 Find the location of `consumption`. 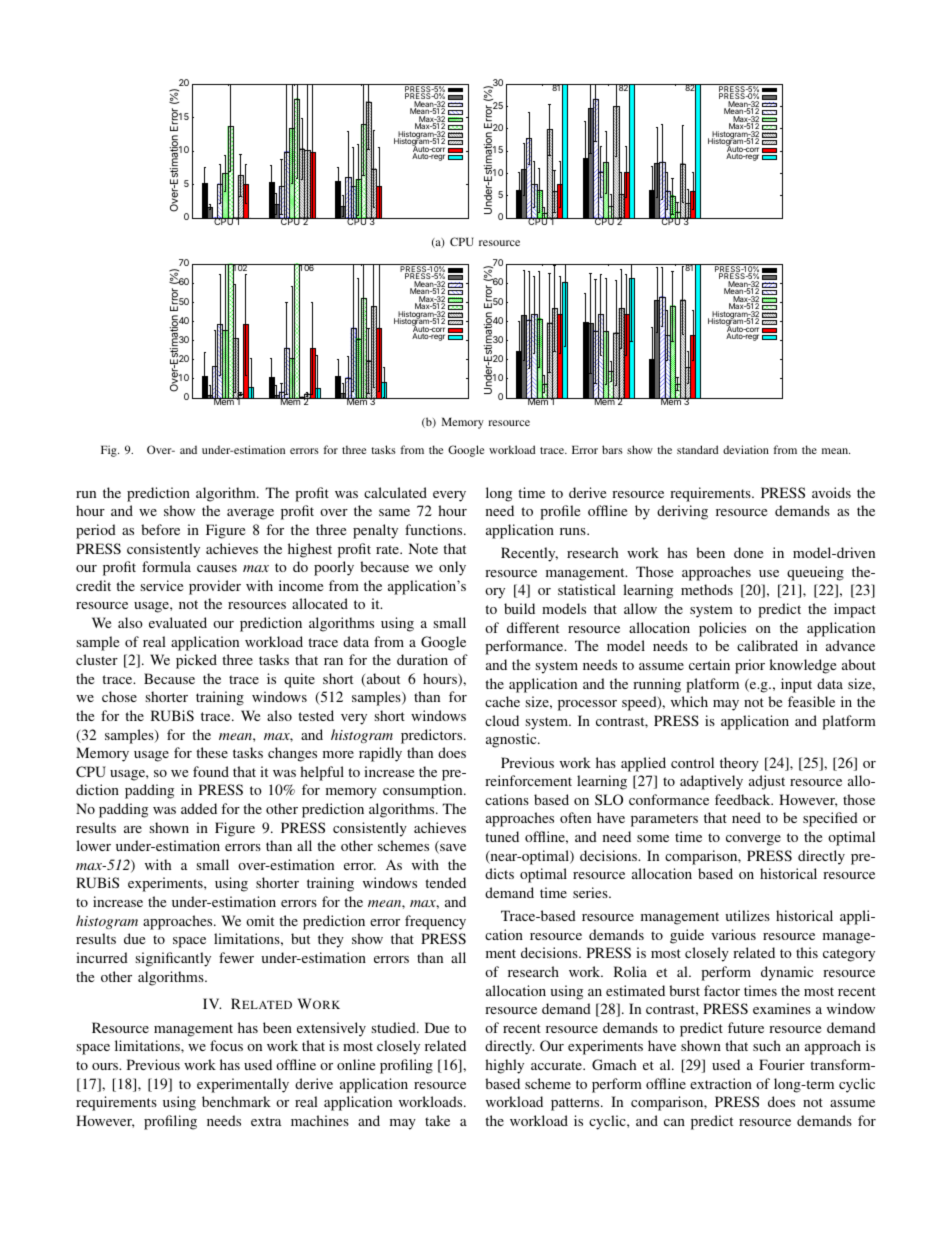

consumption is located at coordinates (424, 791).
